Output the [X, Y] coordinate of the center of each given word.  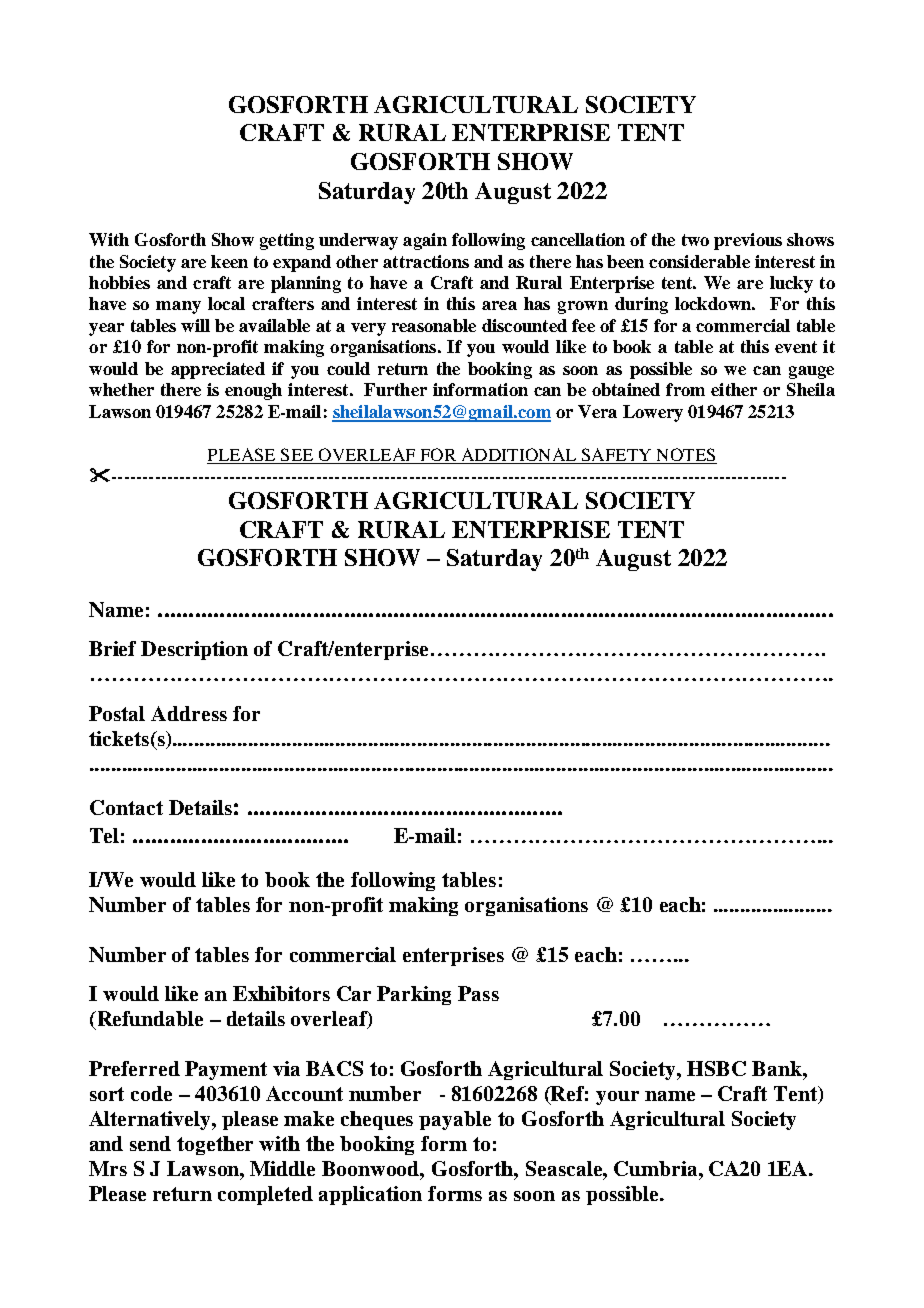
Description [194, 650]
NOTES [686, 454]
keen [229, 261]
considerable [699, 261]
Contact [126, 807]
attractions [426, 261]
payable [455, 1120]
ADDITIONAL [519, 454]
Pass [478, 993]
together [215, 1145]
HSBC [716, 1068]
